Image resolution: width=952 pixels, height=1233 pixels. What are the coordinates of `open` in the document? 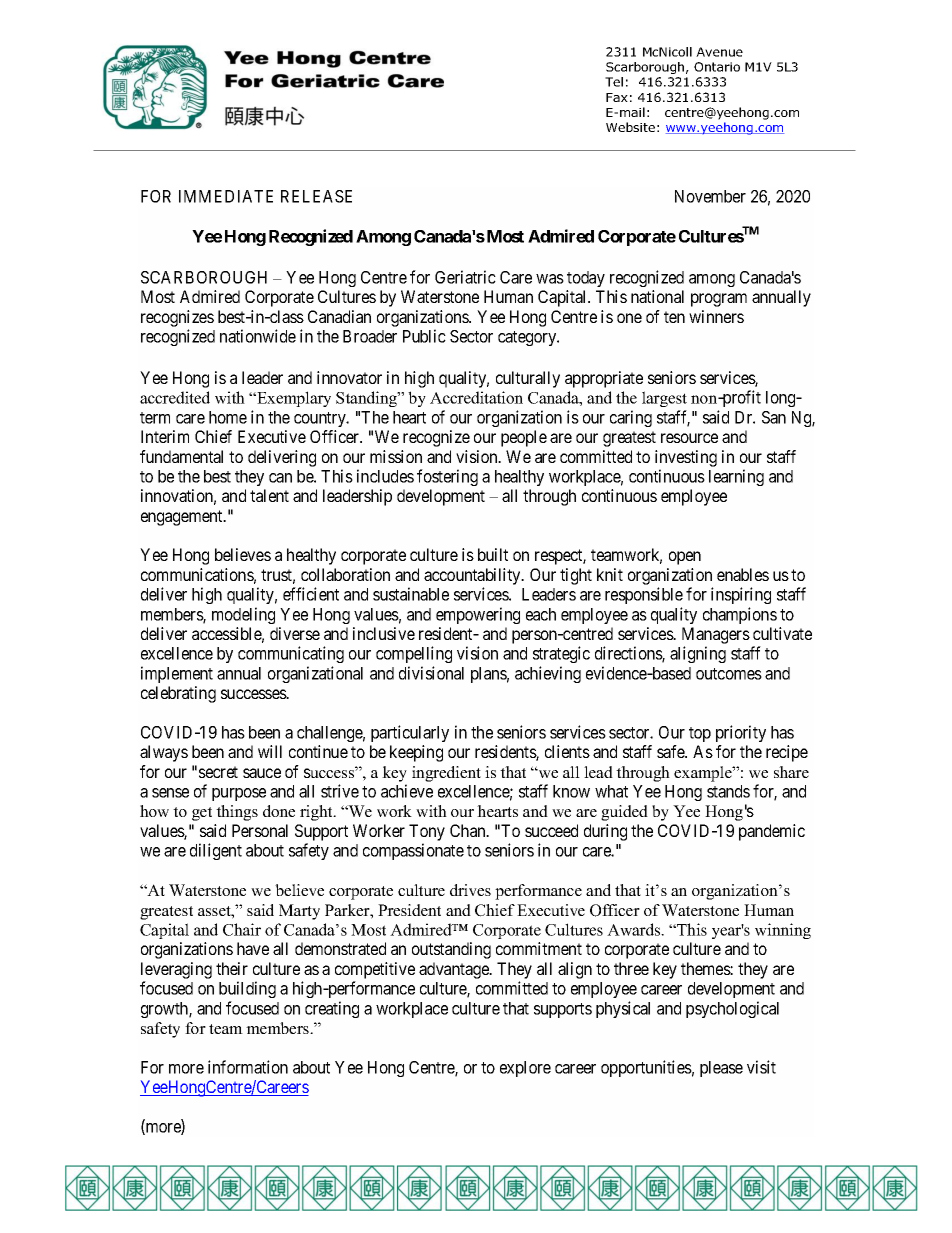 It's located at (685, 558).
